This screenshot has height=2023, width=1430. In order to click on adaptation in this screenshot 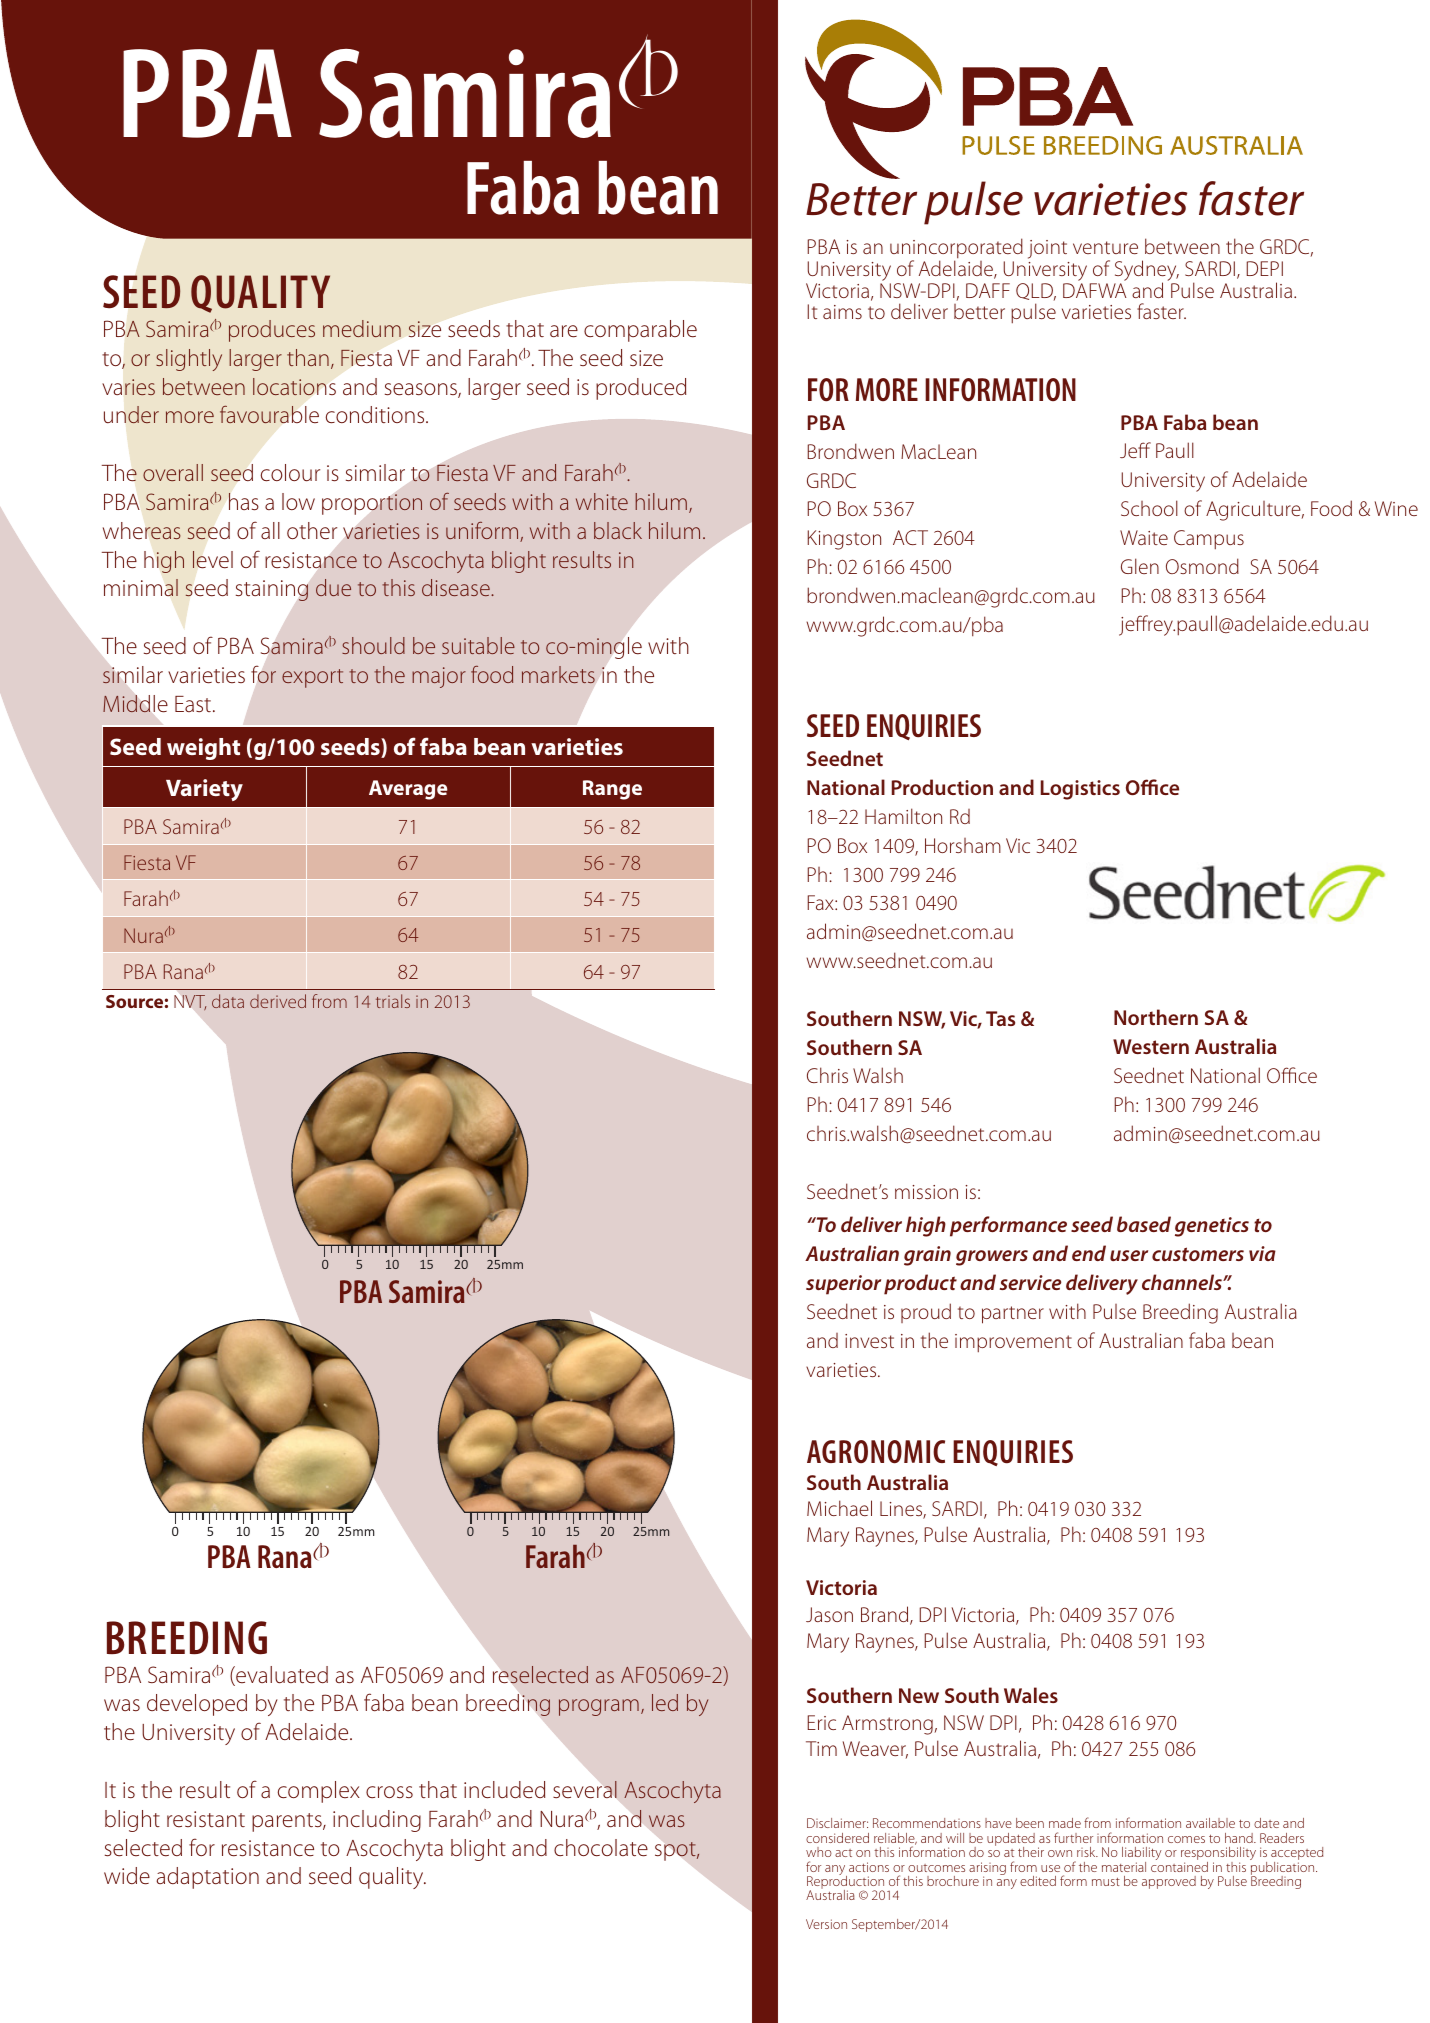, I will do `click(207, 1878)`.
